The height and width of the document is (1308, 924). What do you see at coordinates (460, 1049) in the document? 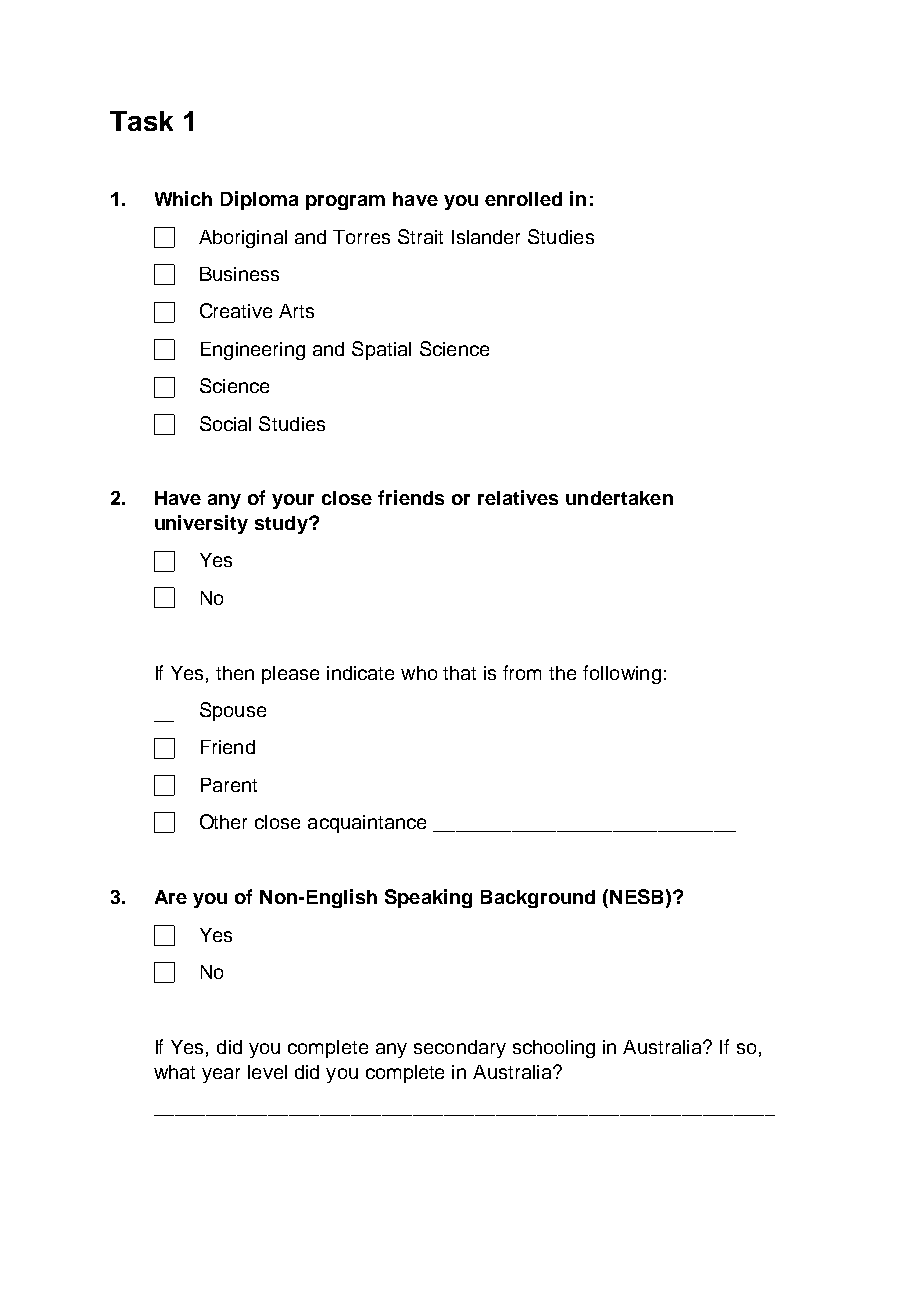
I see `secondary` at bounding box center [460, 1049].
